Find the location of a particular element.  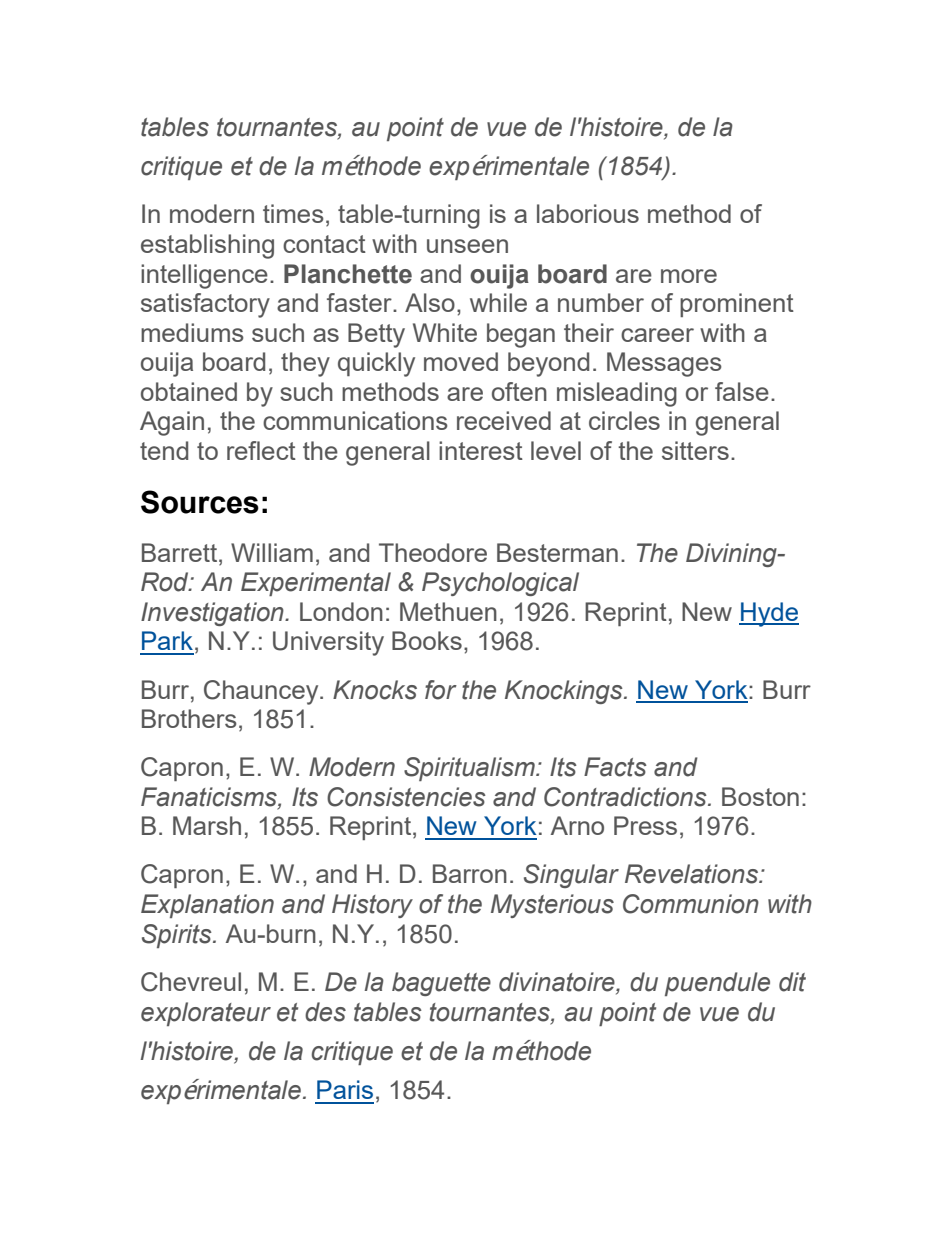

Hyde is located at coordinates (769, 614).
